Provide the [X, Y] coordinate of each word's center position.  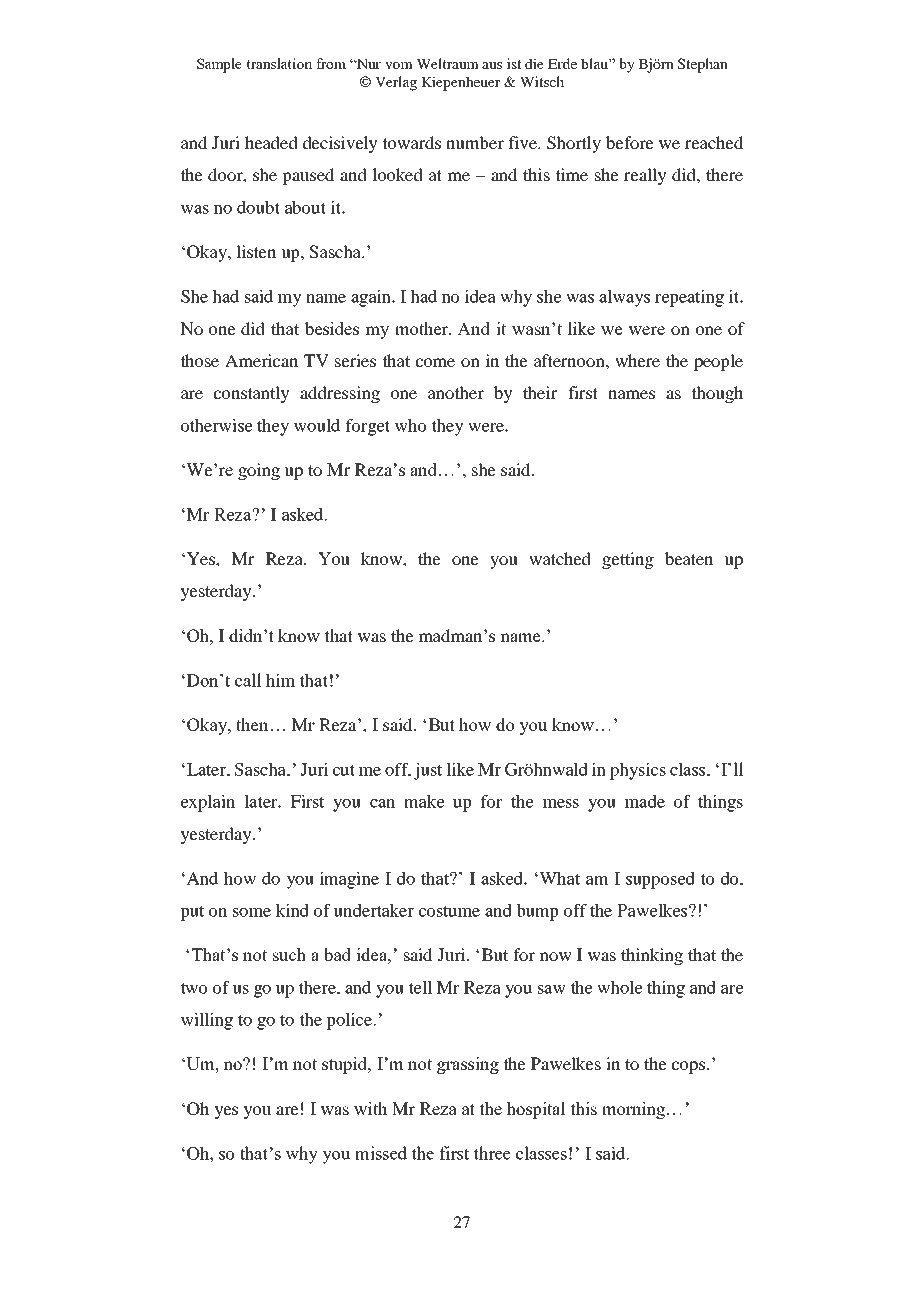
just [428, 771]
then [253, 724]
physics [638, 771]
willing [207, 1021]
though [717, 394]
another [456, 392]
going [259, 471]
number [475, 142]
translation [279, 63]
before [630, 142]
